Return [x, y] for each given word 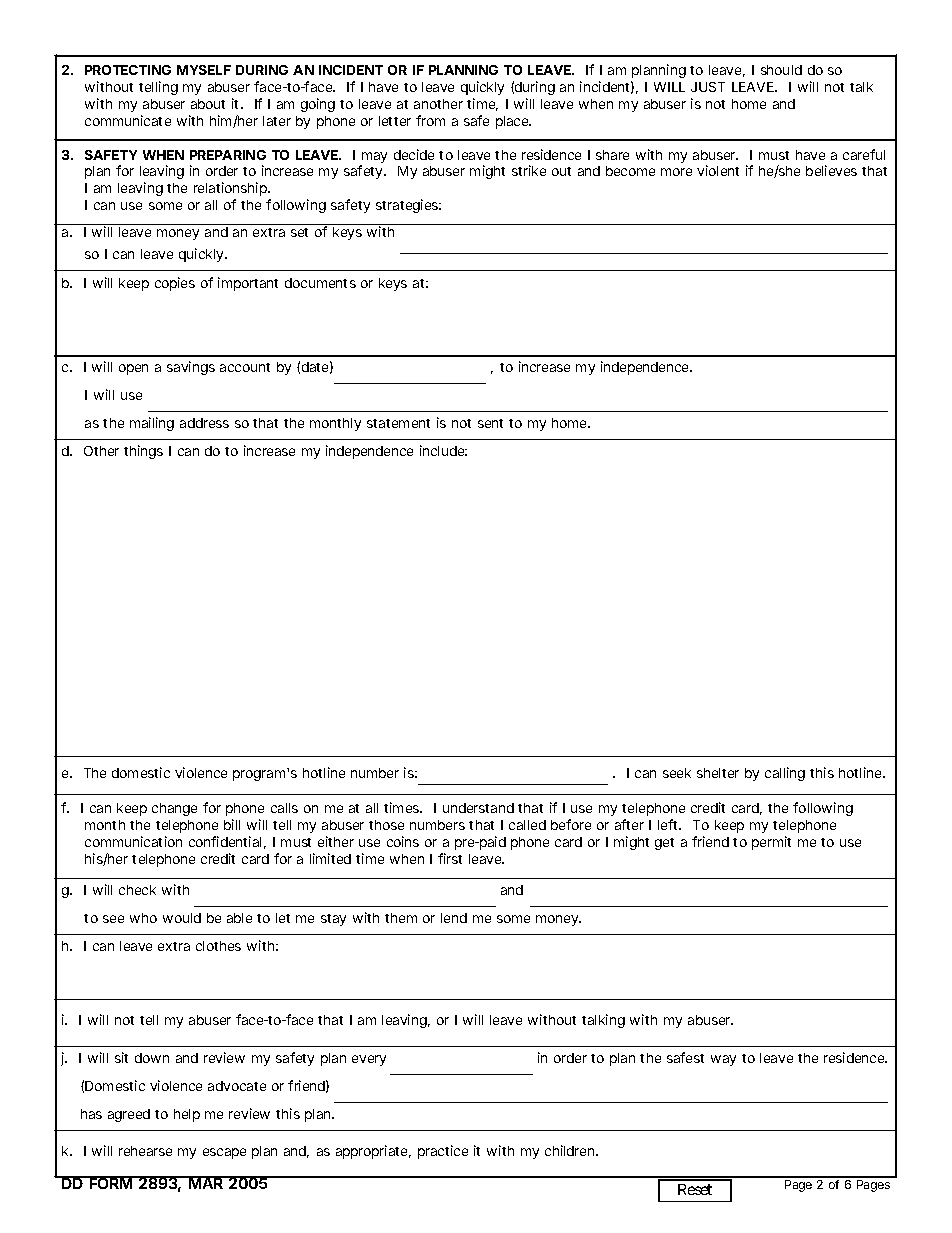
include [443, 450]
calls [284, 808]
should [781, 70]
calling [785, 774]
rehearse [145, 1151]
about [208, 104]
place [513, 122]
